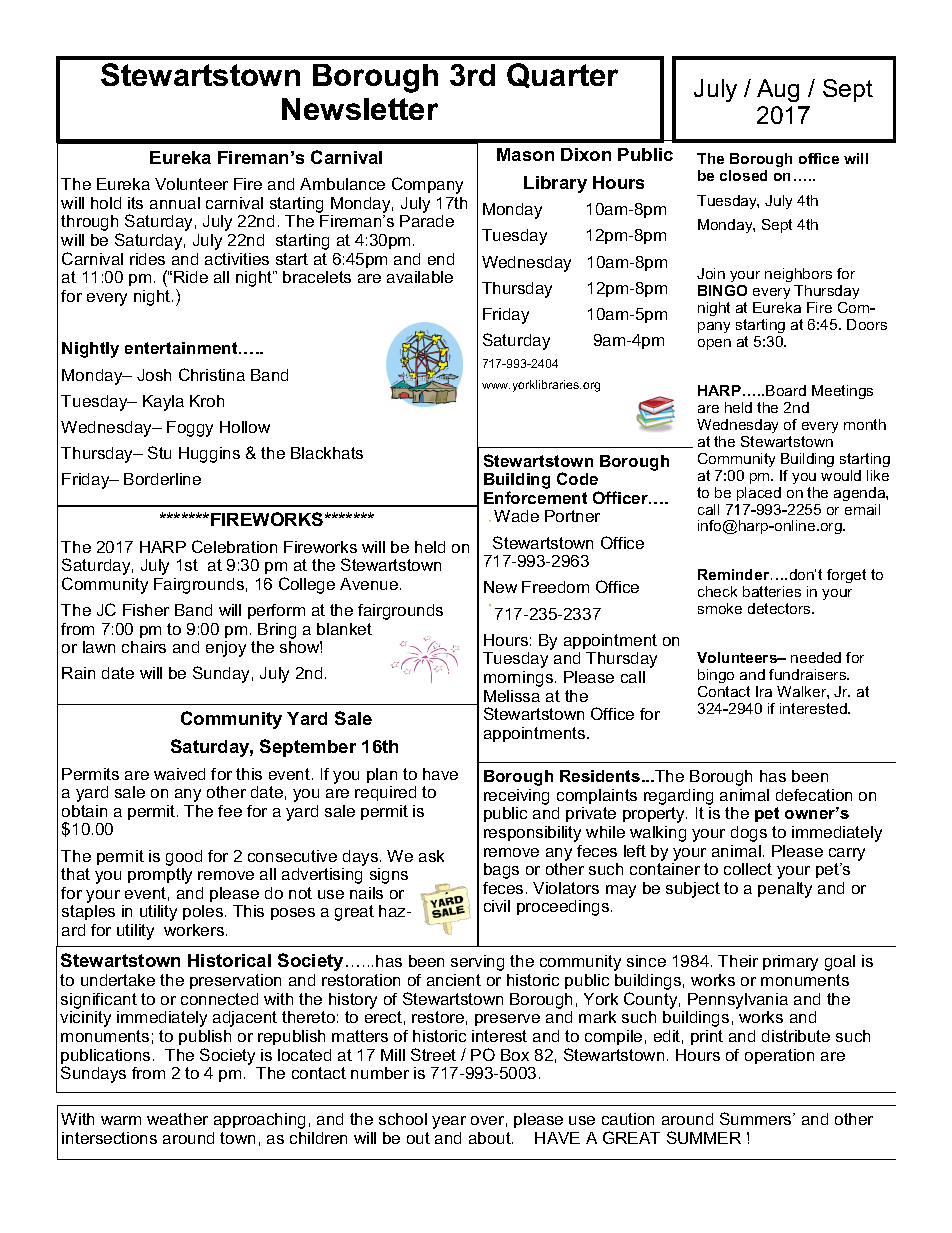  I want to click on available, so click(420, 277).
